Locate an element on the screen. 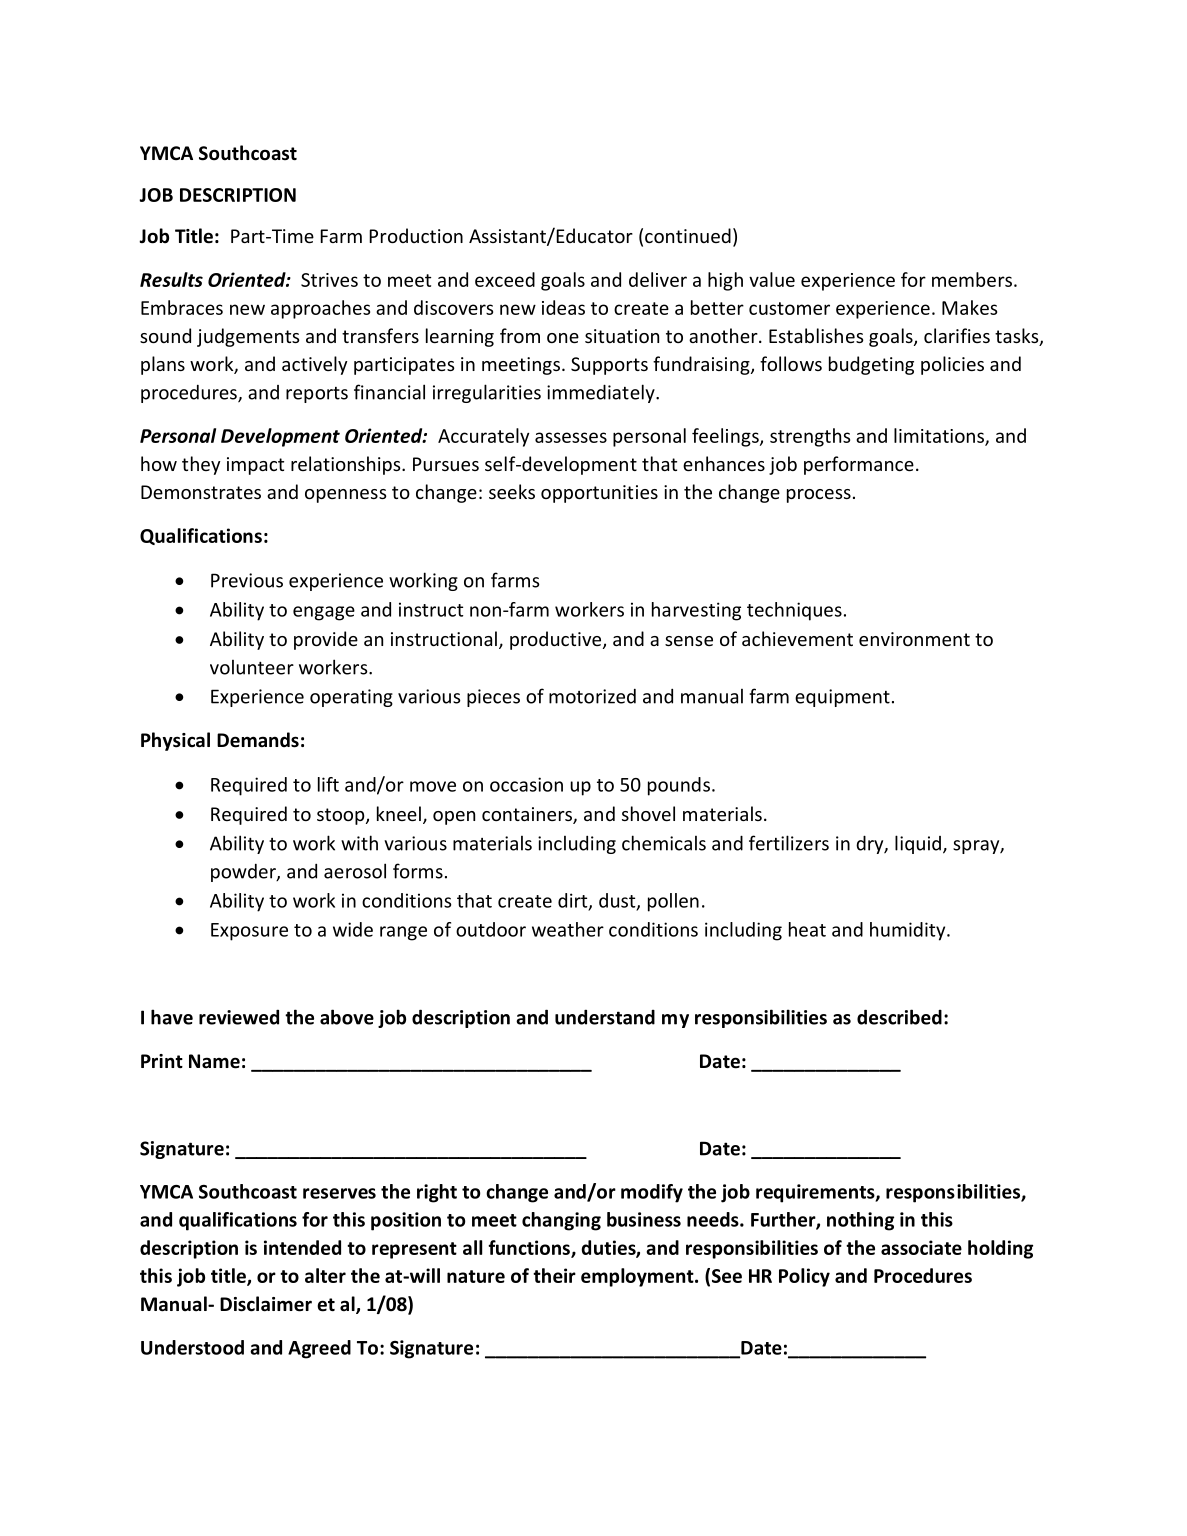 This screenshot has width=1187, height=1536. ideas is located at coordinates (563, 307).
